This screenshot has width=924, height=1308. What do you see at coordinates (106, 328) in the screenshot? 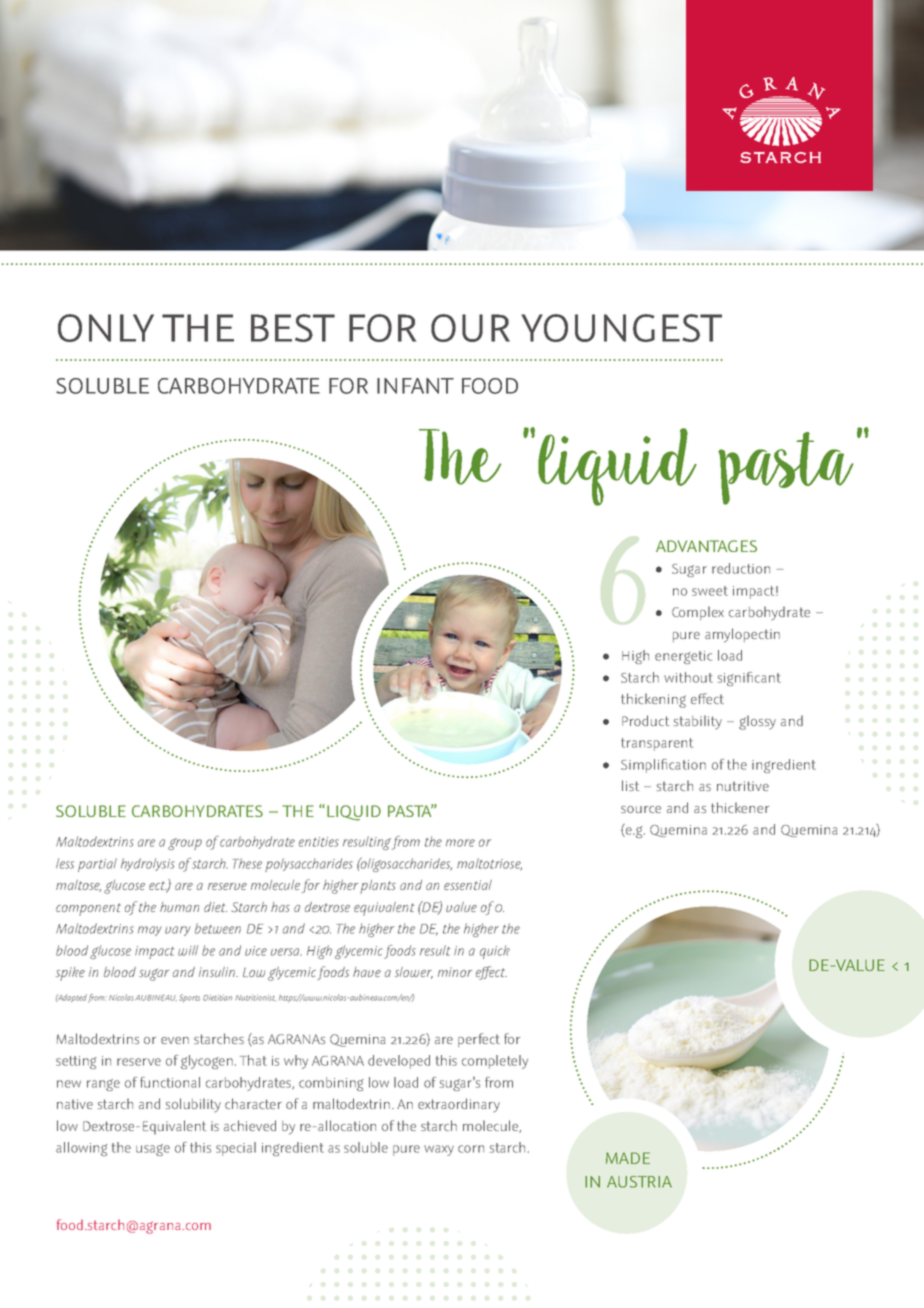
I see `ONLY` at bounding box center [106, 328].
